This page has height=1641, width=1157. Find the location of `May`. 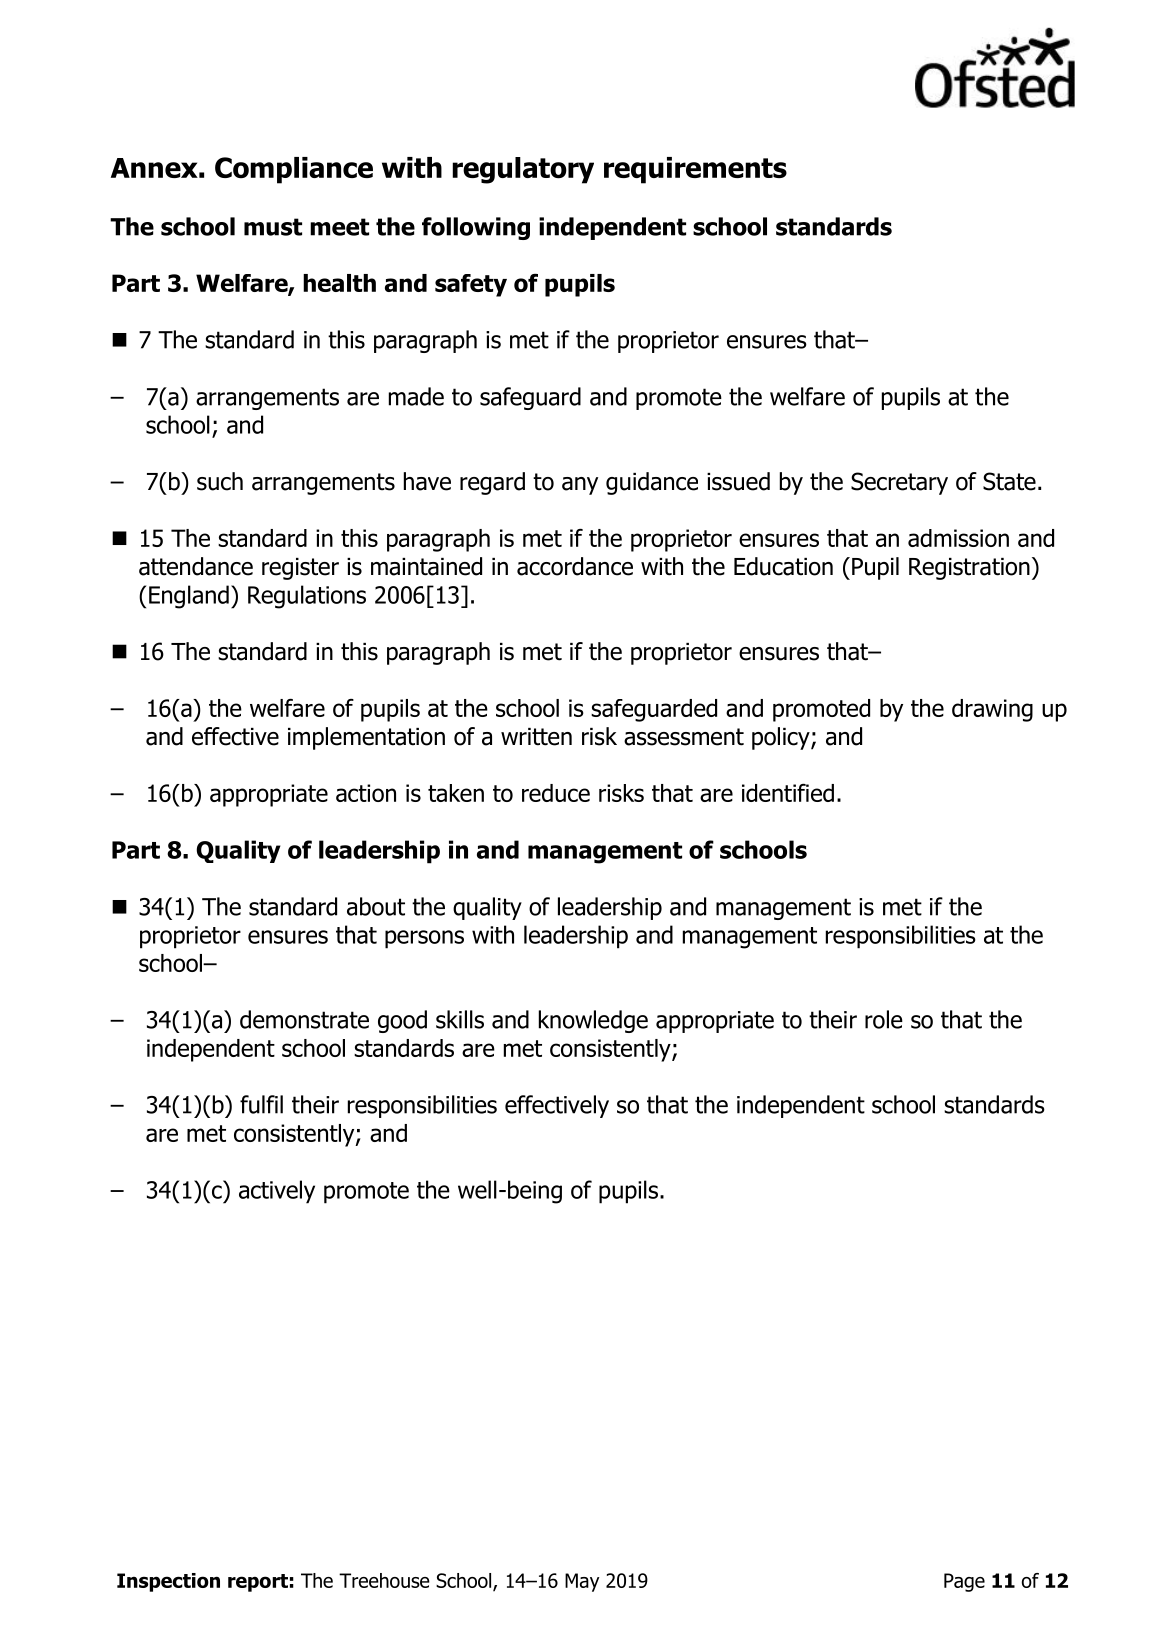

May is located at coordinates (582, 1582).
